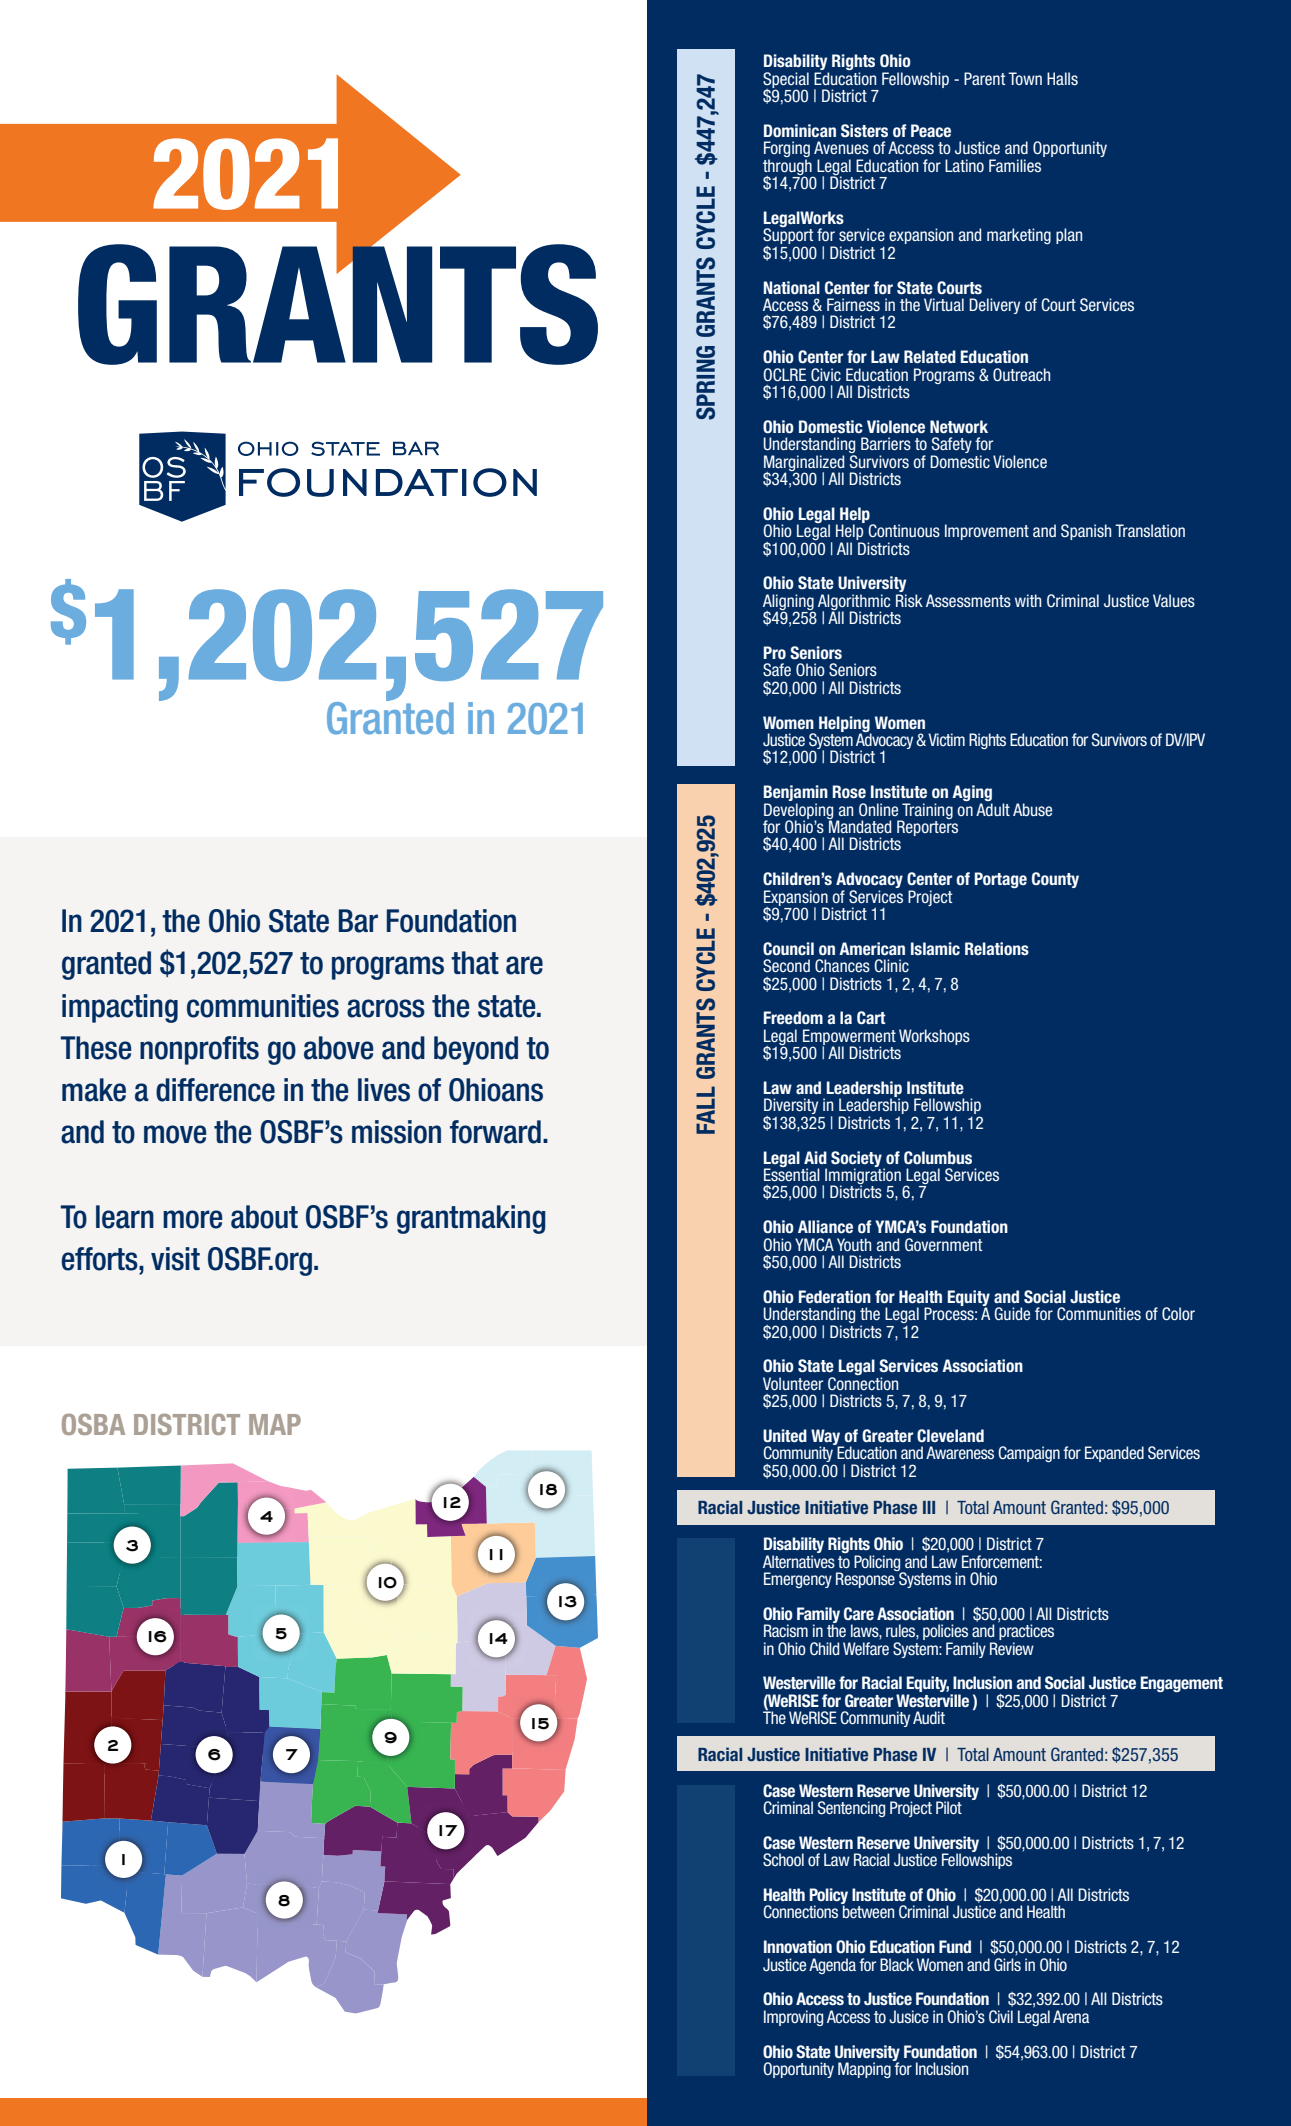 This screenshot has width=1291, height=2126. What do you see at coordinates (787, 150) in the screenshot?
I see `Forging` at bounding box center [787, 150].
